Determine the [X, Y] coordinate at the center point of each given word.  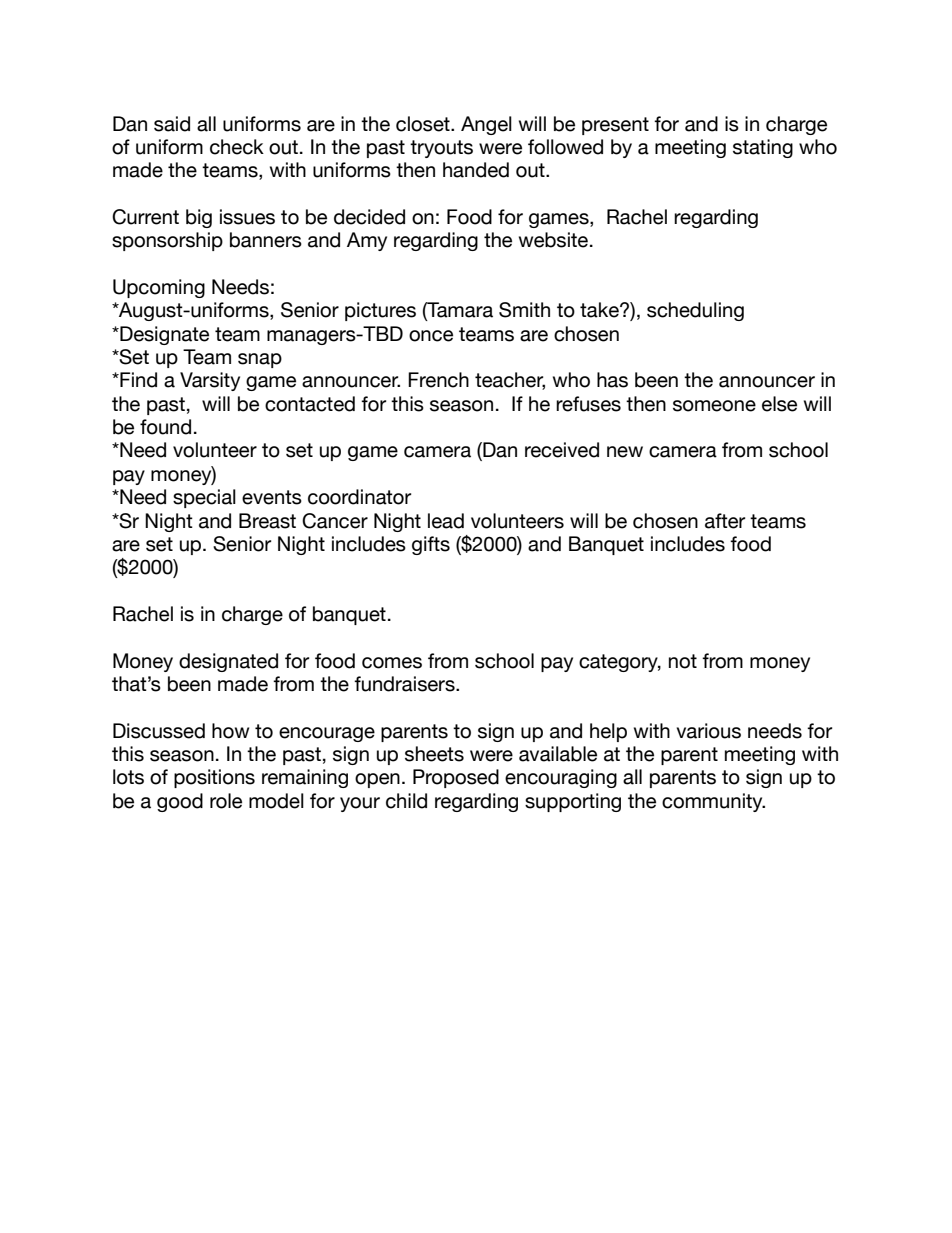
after [725, 521]
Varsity [210, 381]
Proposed [456, 778]
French [438, 380]
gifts [431, 545]
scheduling [695, 311]
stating [763, 148]
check [237, 147]
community [713, 802]
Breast [267, 521]
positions [214, 778]
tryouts [441, 149]
